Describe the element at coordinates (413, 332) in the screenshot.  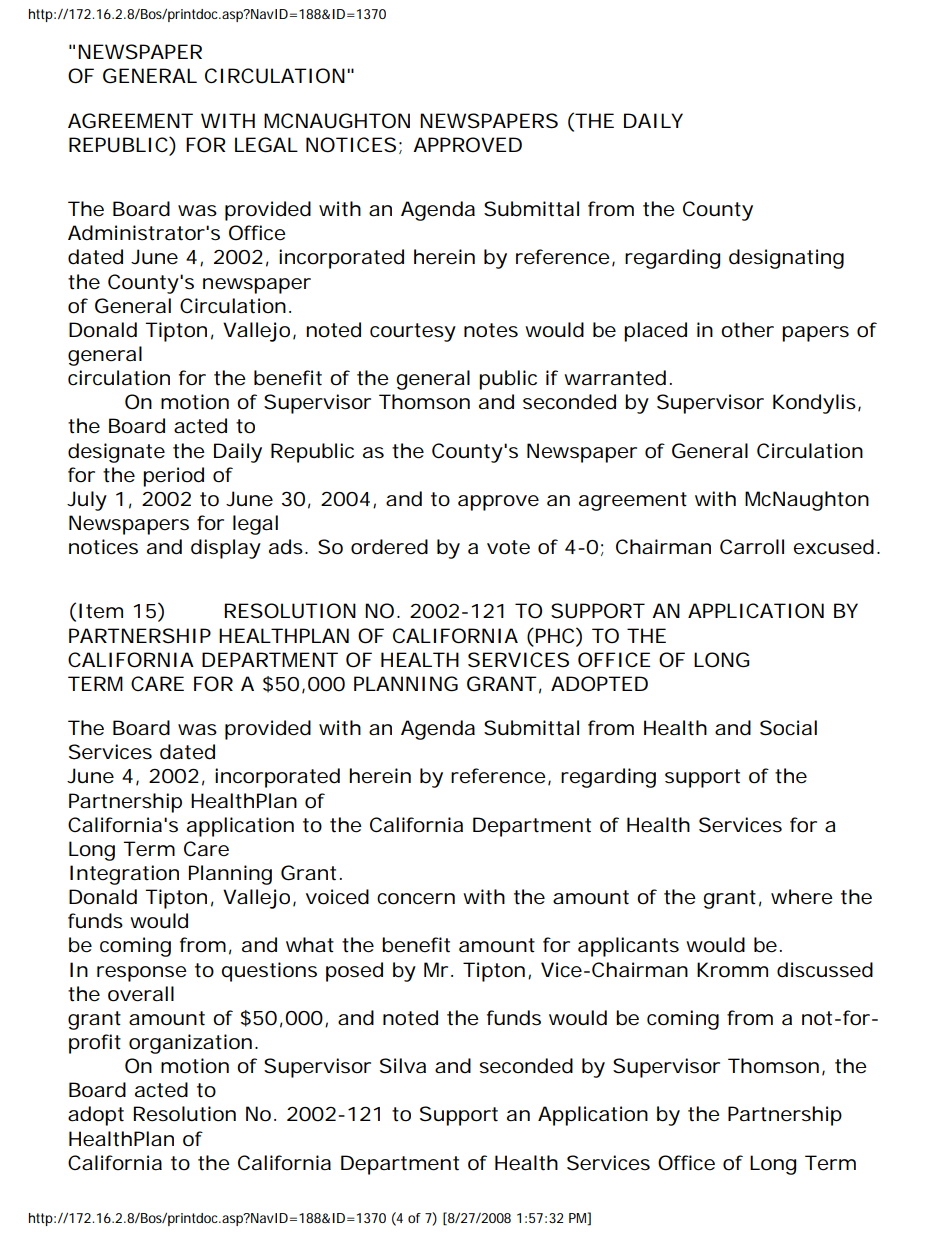
I see `courtesy` at that location.
